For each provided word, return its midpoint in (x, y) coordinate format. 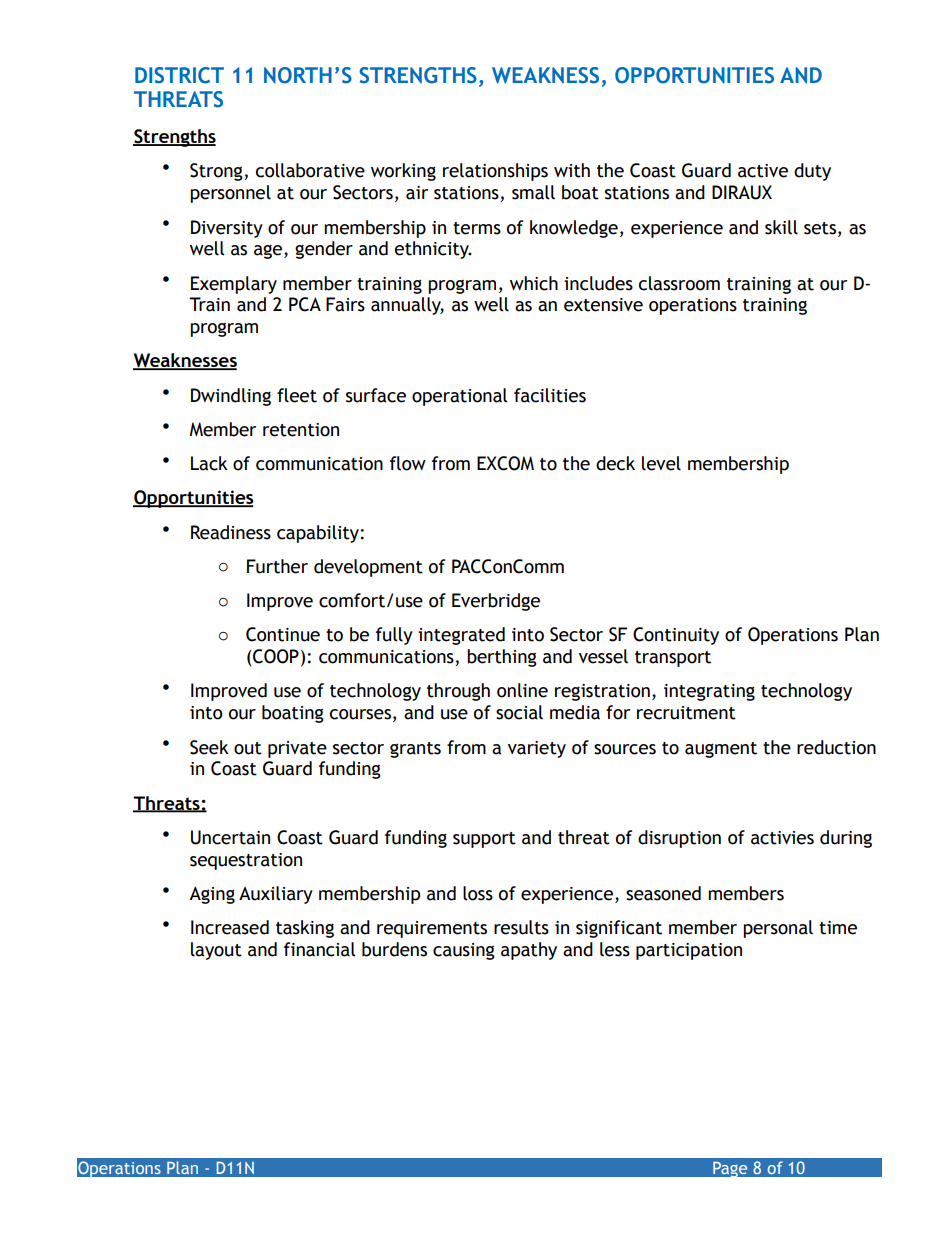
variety (537, 749)
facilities (550, 395)
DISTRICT (179, 75)
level (661, 463)
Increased (230, 927)
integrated (461, 636)
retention (301, 430)
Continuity (676, 636)
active (763, 171)
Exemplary (234, 285)
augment (721, 750)
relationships (495, 172)
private (297, 749)
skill (781, 227)
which (534, 283)
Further (277, 566)
